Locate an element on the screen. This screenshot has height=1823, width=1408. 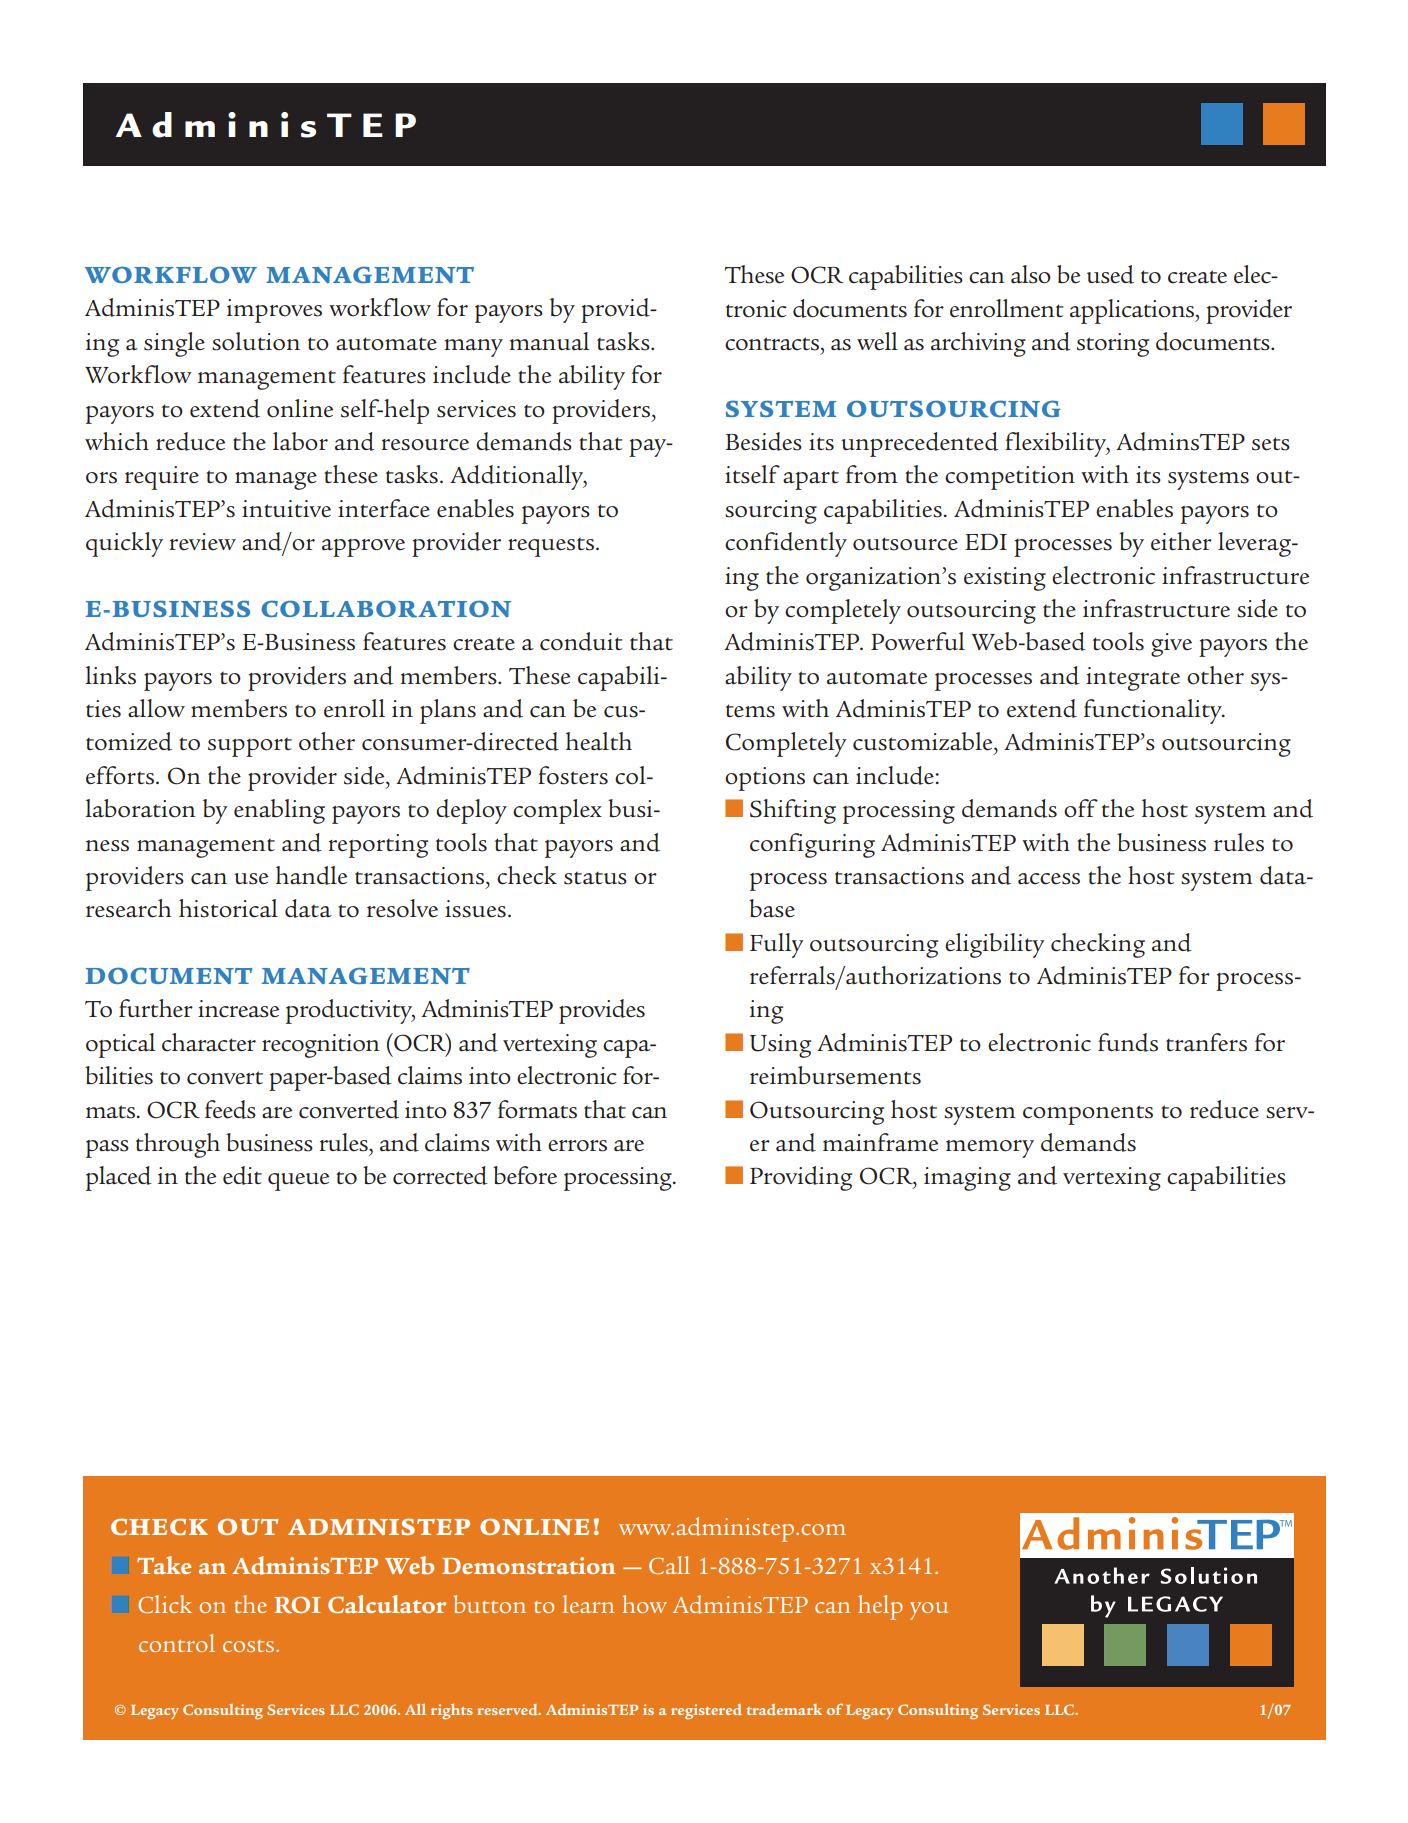
registered is located at coordinates (706, 1711).
